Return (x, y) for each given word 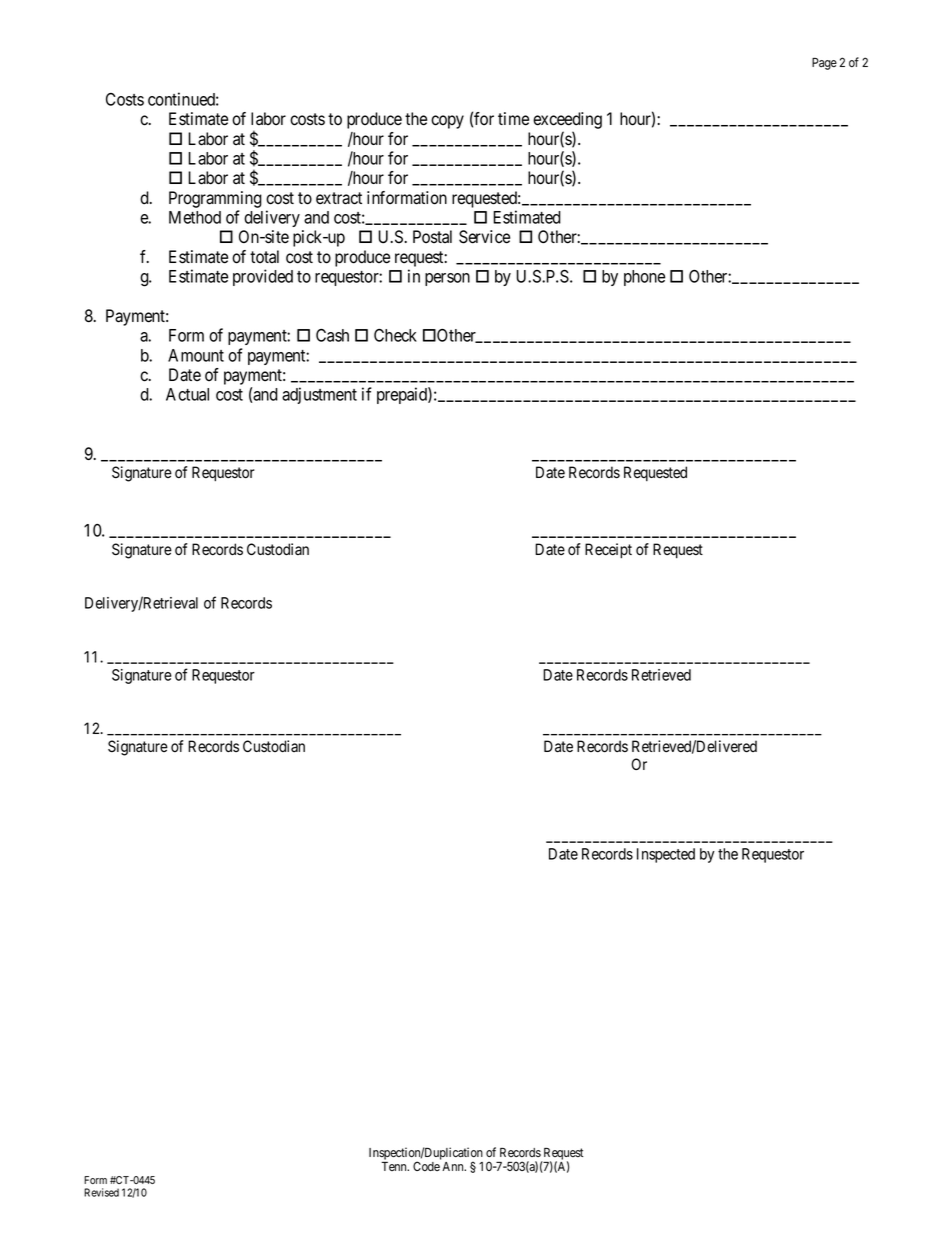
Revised (101, 1192)
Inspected (666, 855)
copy (447, 122)
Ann (454, 1166)
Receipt (608, 550)
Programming (215, 199)
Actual (187, 394)
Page (824, 64)
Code (426, 1166)
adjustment (319, 395)
